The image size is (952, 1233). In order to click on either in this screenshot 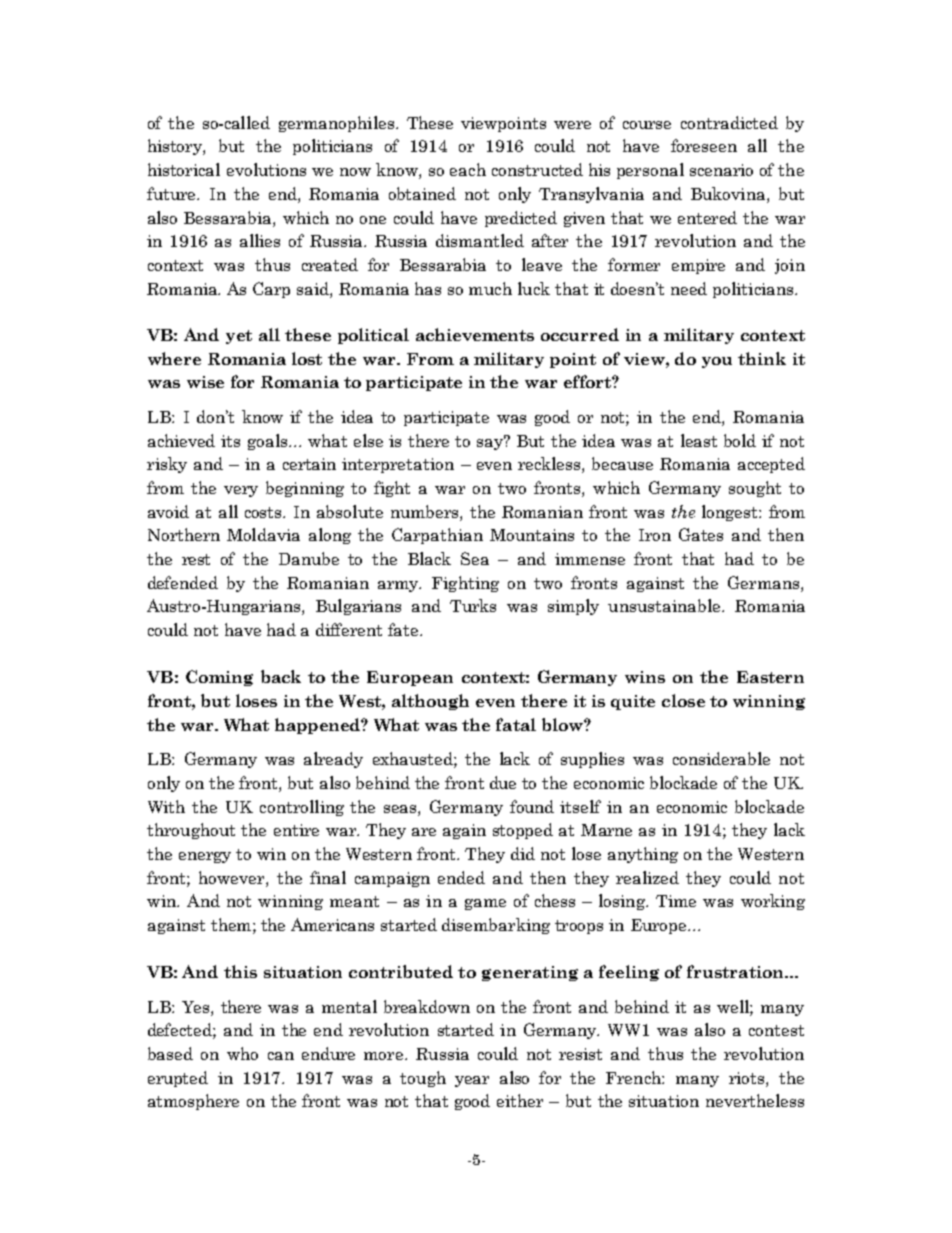, I will do `click(520, 1100)`.
